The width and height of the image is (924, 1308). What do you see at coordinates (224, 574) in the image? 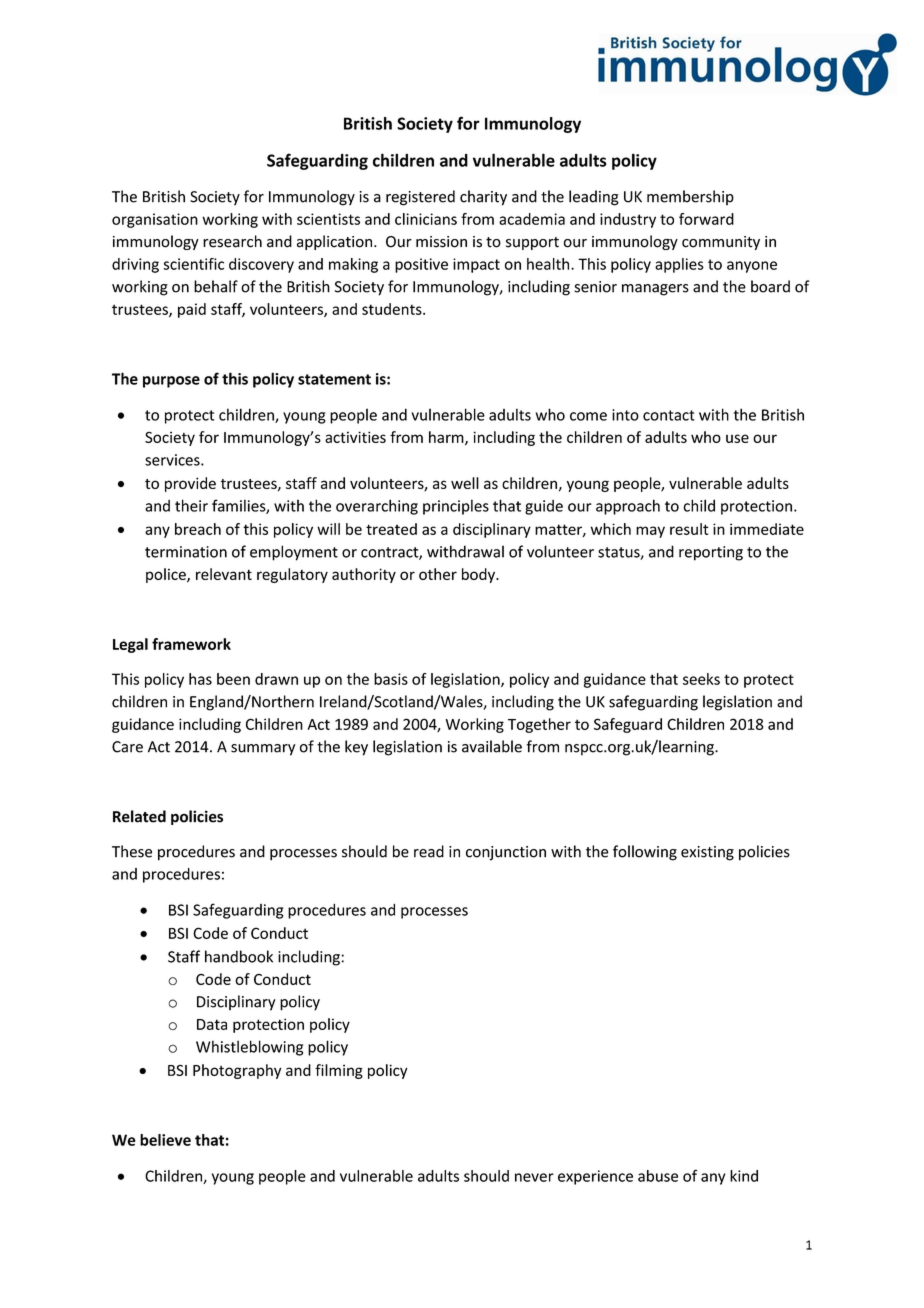
I see `relevant` at bounding box center [224, 574].
